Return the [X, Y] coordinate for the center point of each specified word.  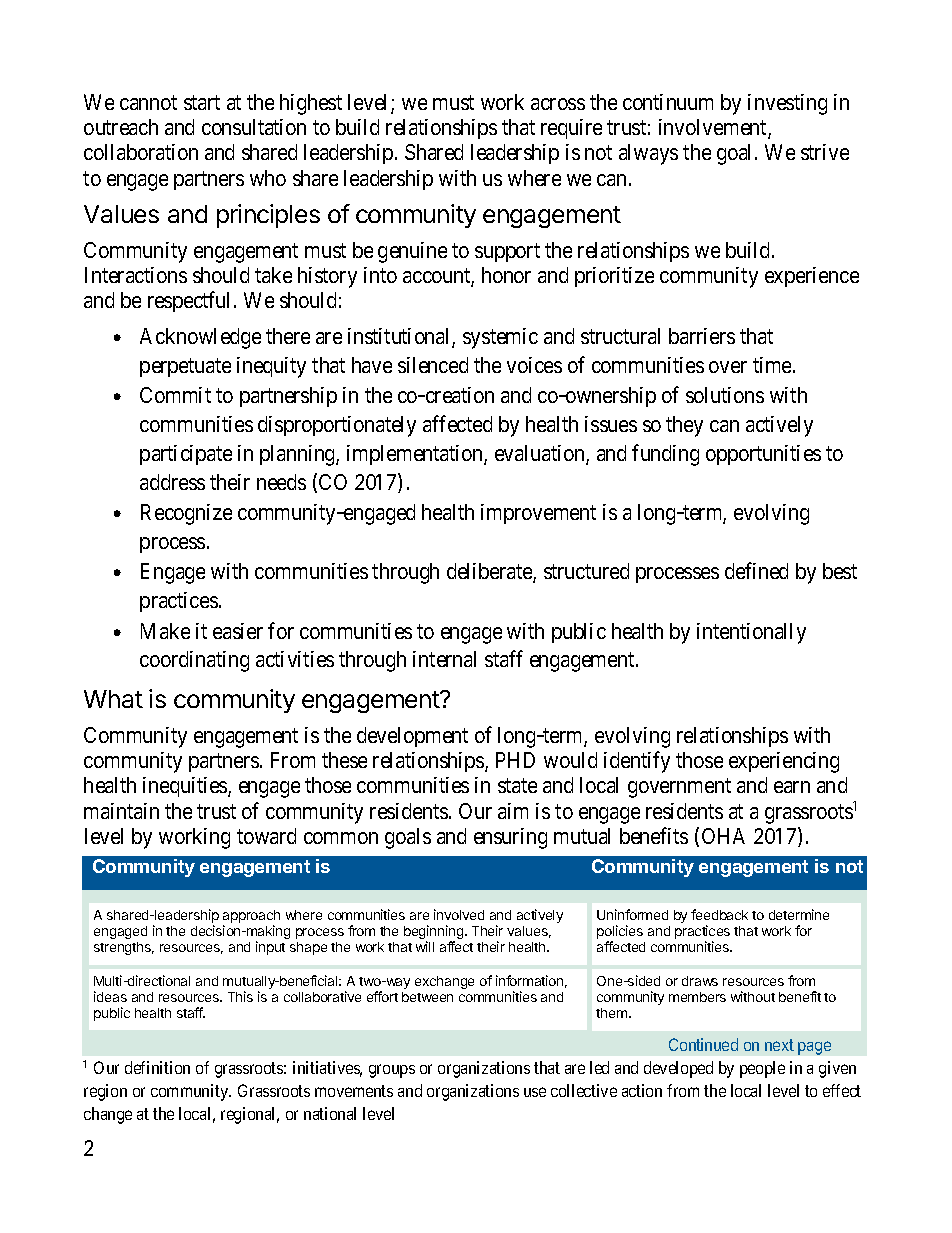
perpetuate [185, 367]
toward [266, 836]
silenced [433, 365]
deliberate [490, 573]
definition [157, 1067]
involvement [714, 129]
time [773, 365]
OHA [723, 836]
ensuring [510, 838]
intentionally [751, 633]
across [558, 104]
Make [165, 631]
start [202, 103]
